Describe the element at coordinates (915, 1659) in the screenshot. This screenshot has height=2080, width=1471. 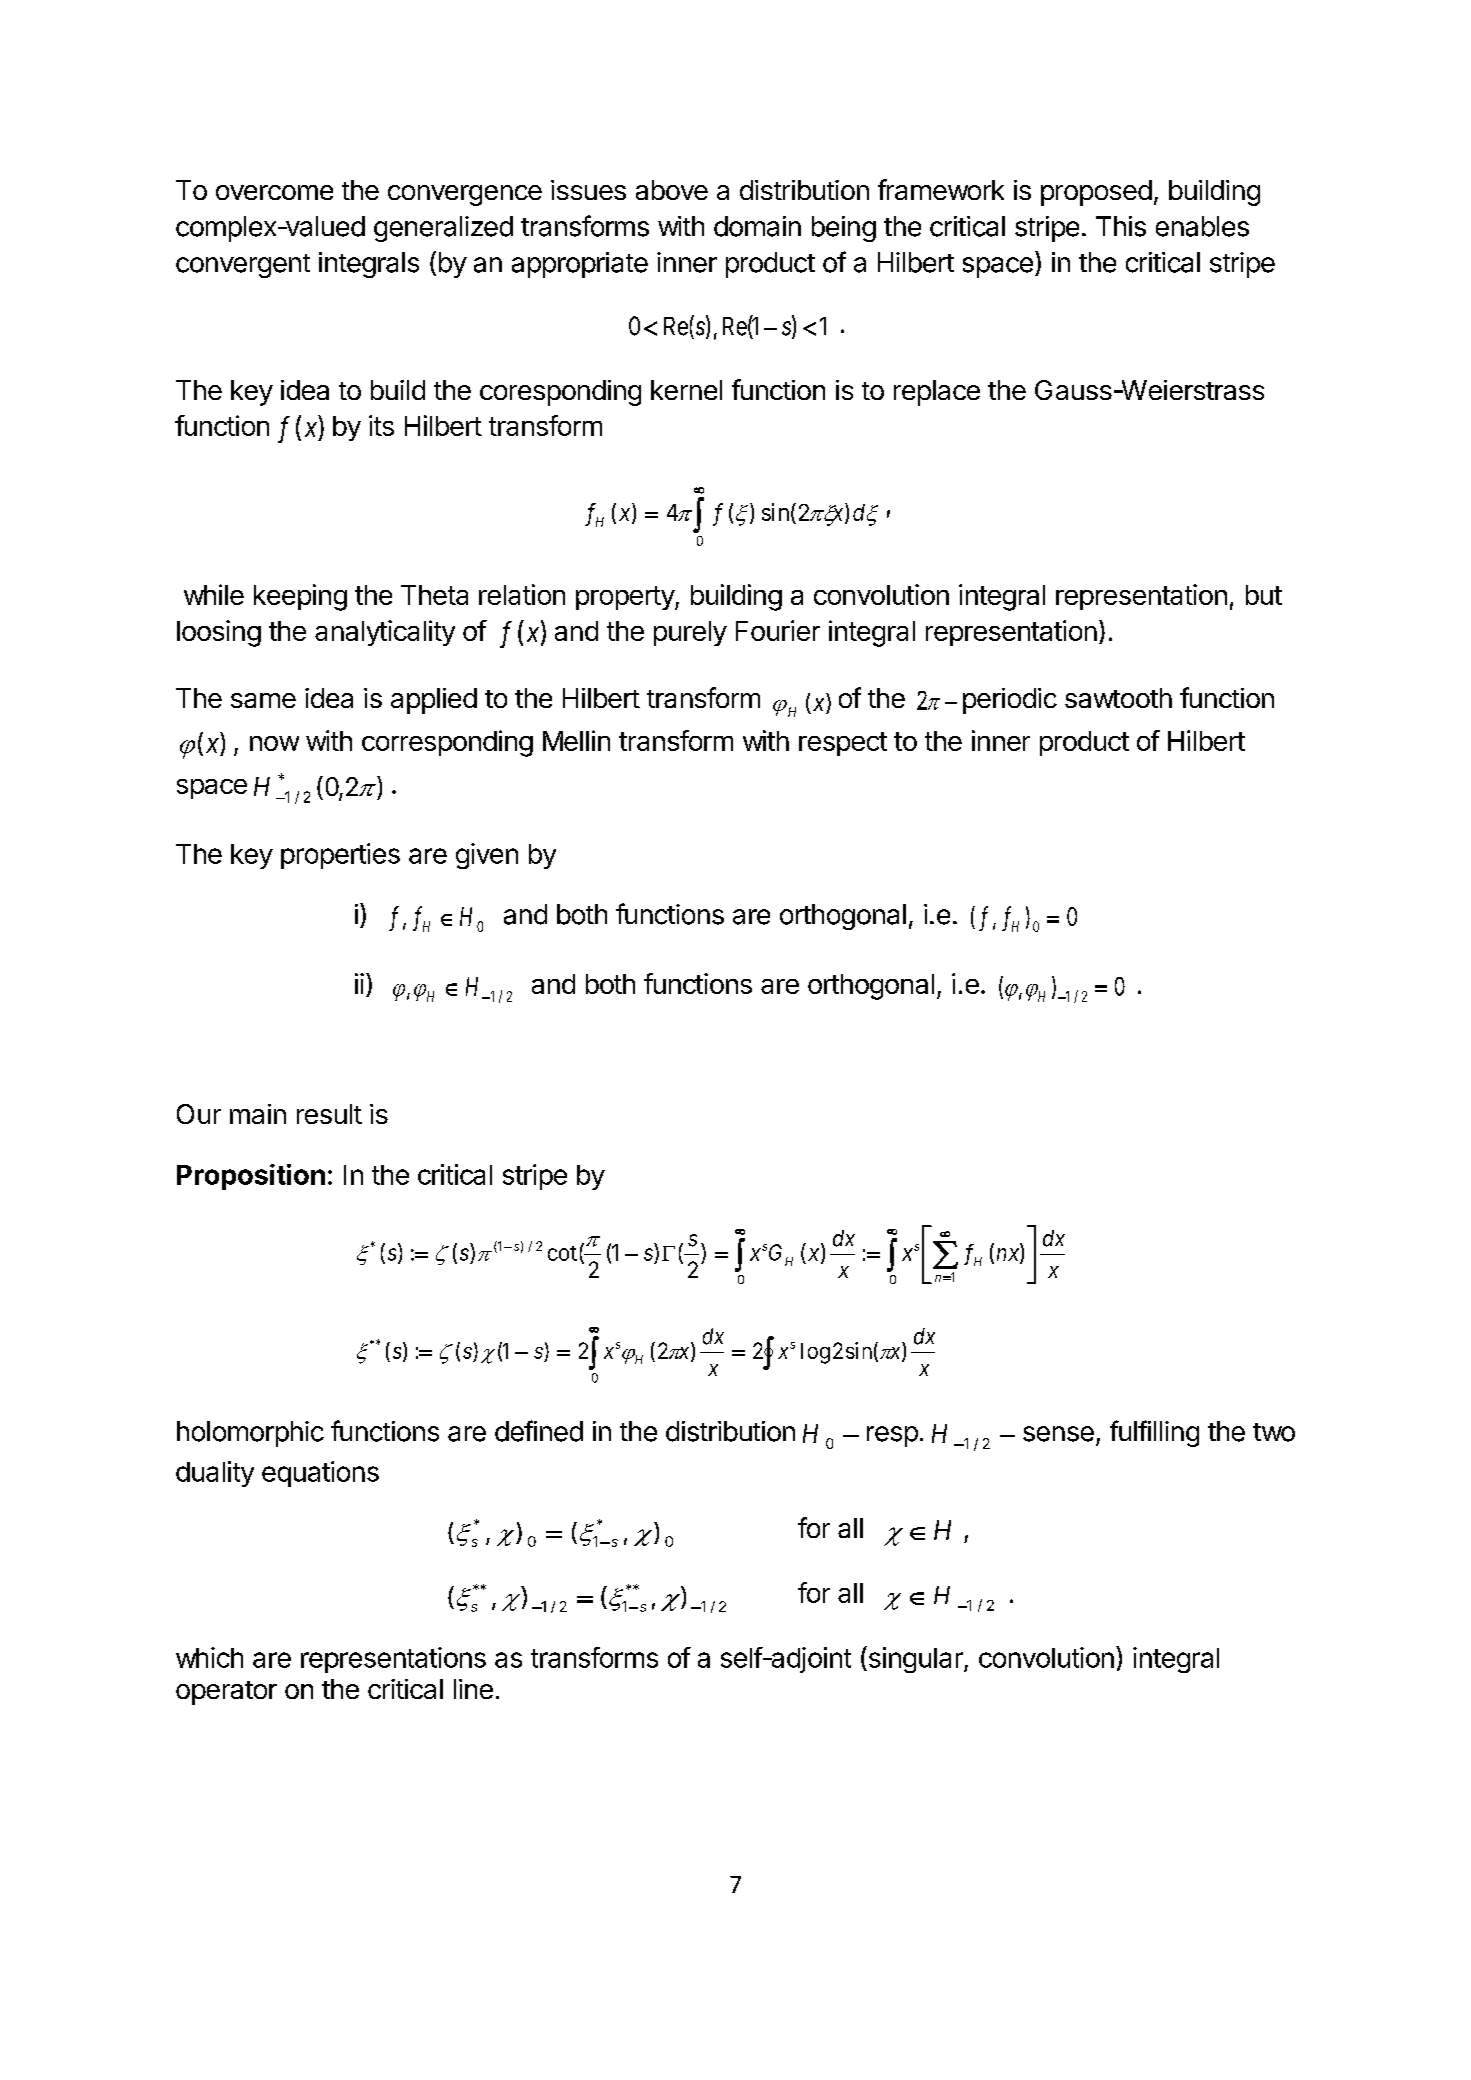
I see `singular` at that location.
